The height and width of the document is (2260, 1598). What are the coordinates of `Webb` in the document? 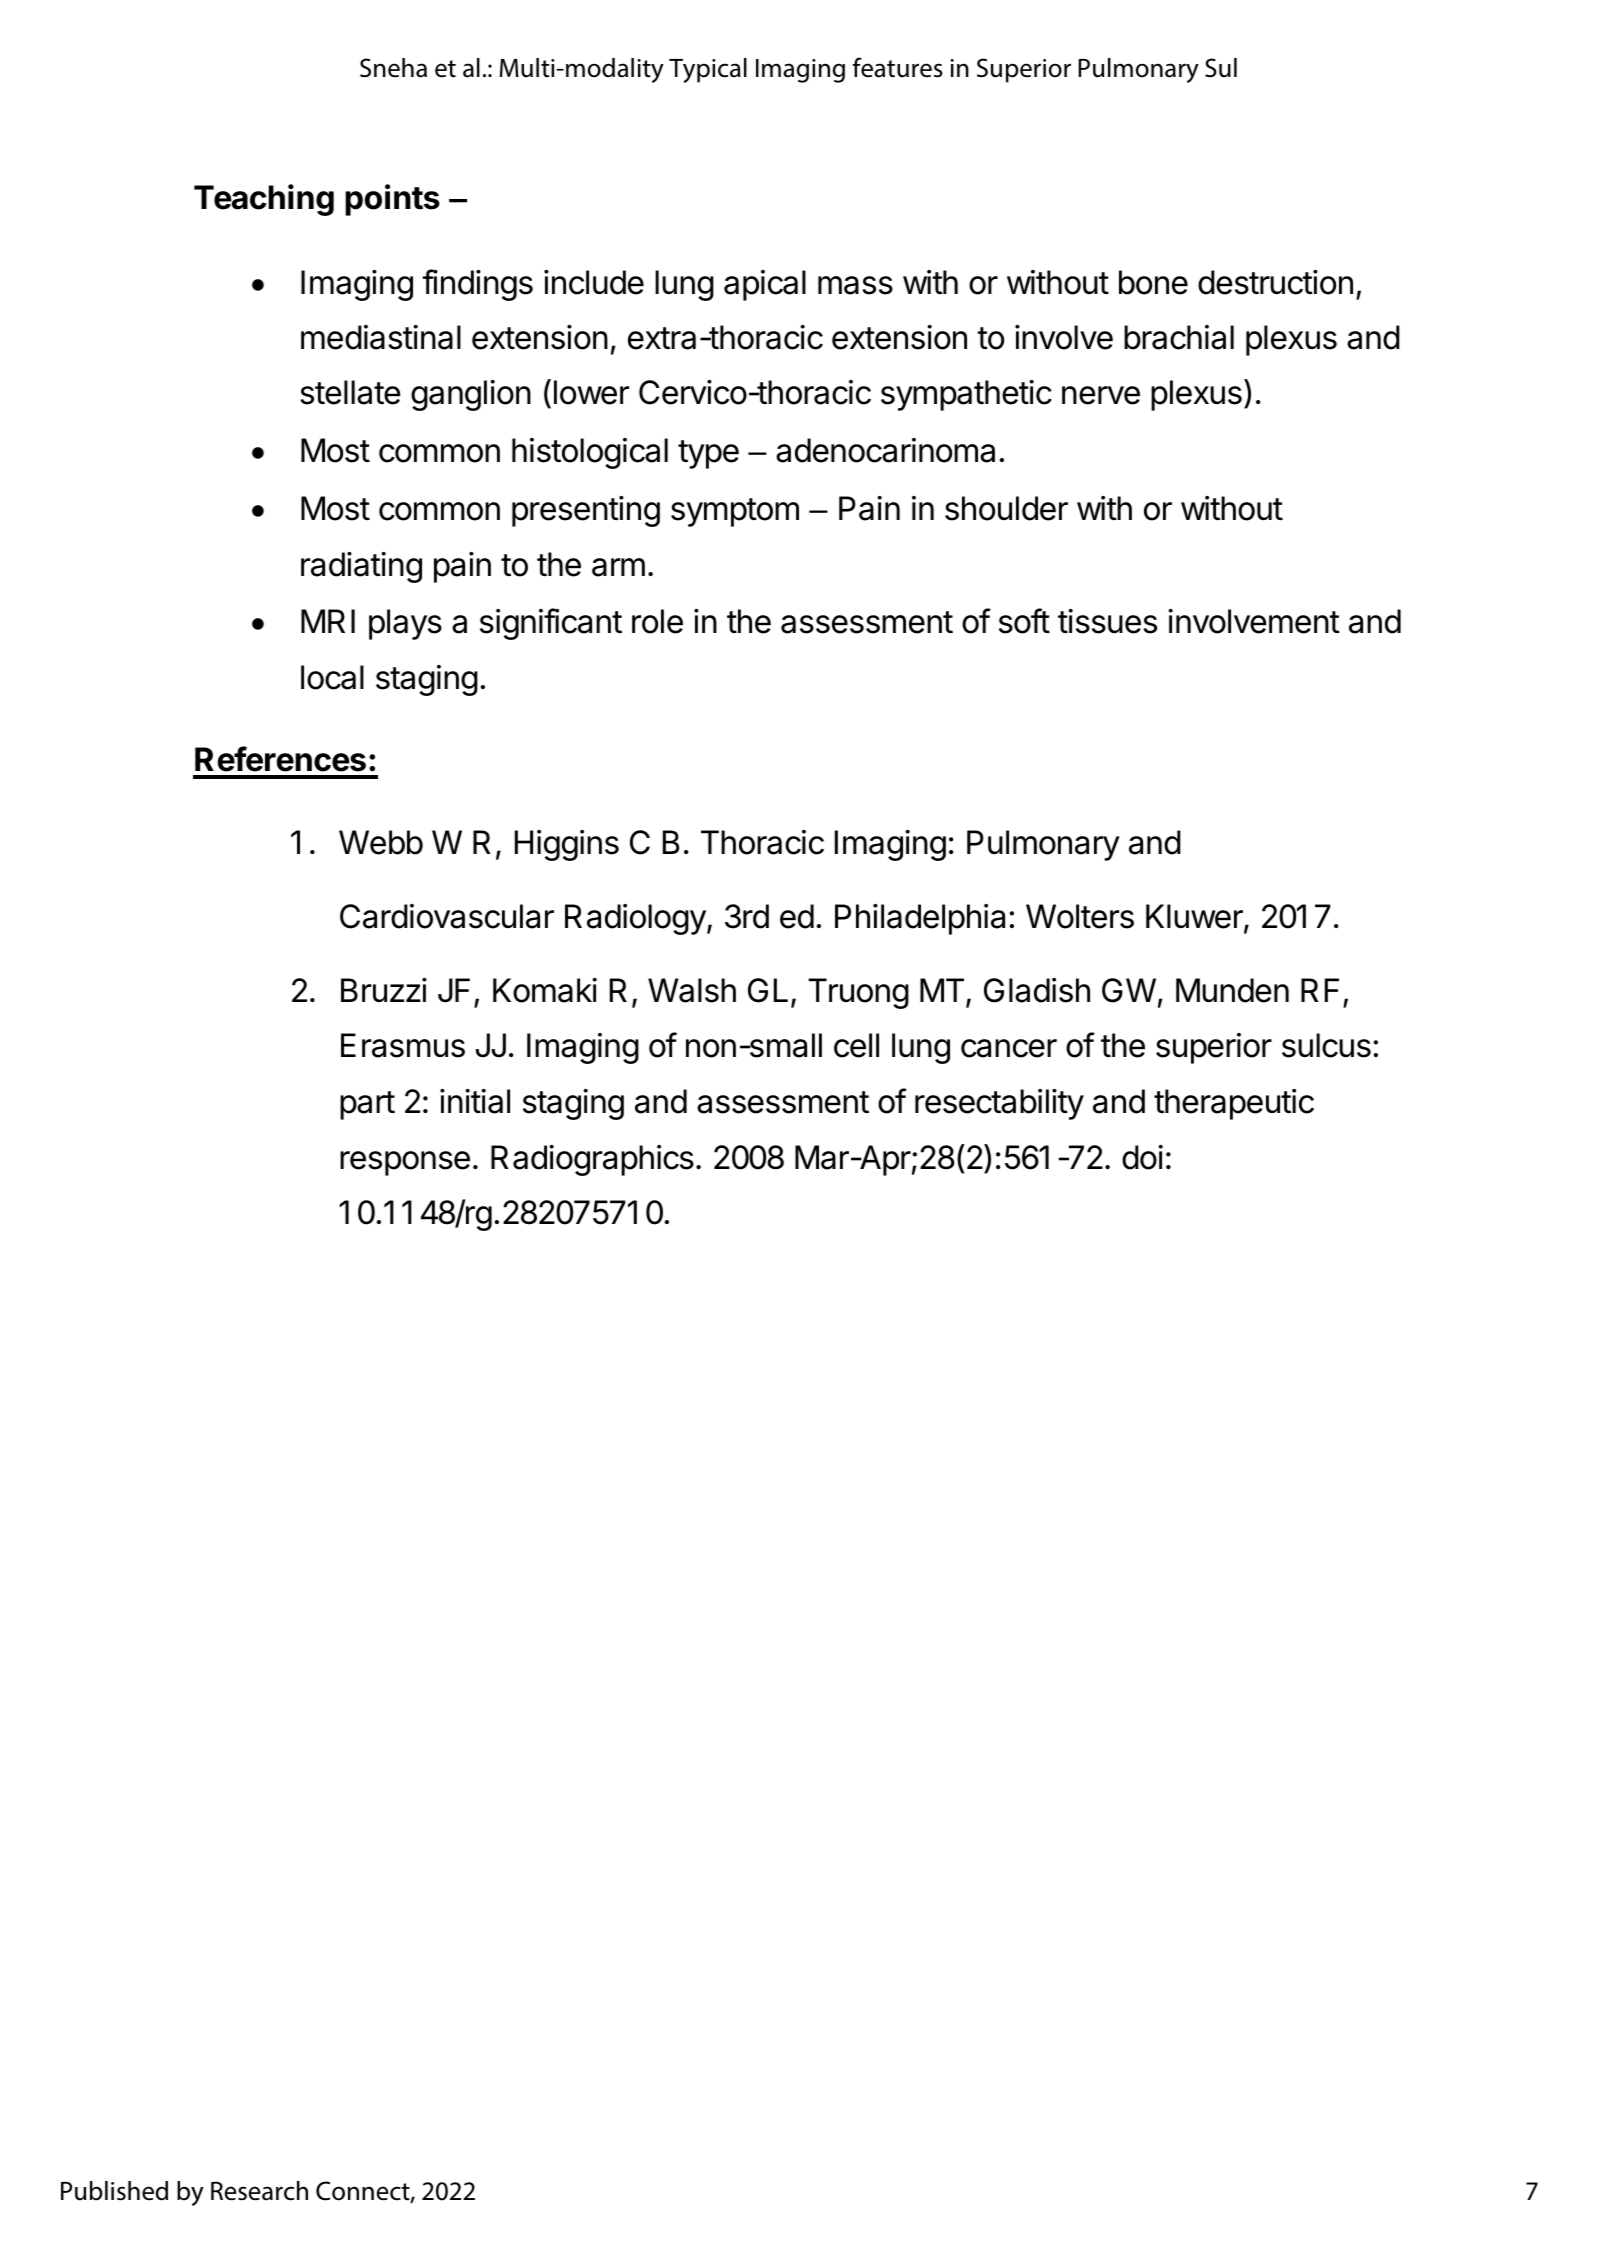 It's located at (381, 842).
